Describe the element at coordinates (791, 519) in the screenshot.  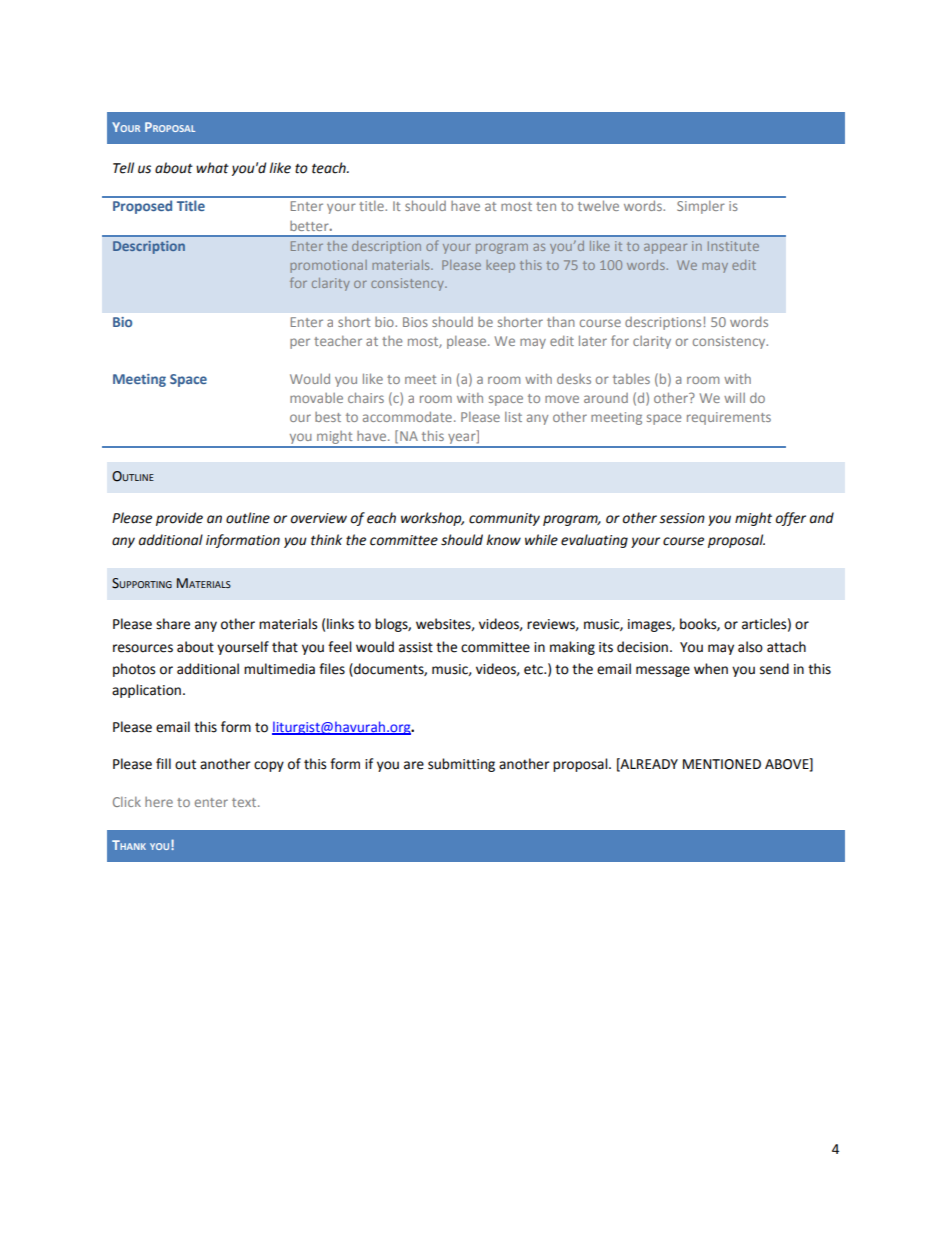
I see `offer` at that location.
